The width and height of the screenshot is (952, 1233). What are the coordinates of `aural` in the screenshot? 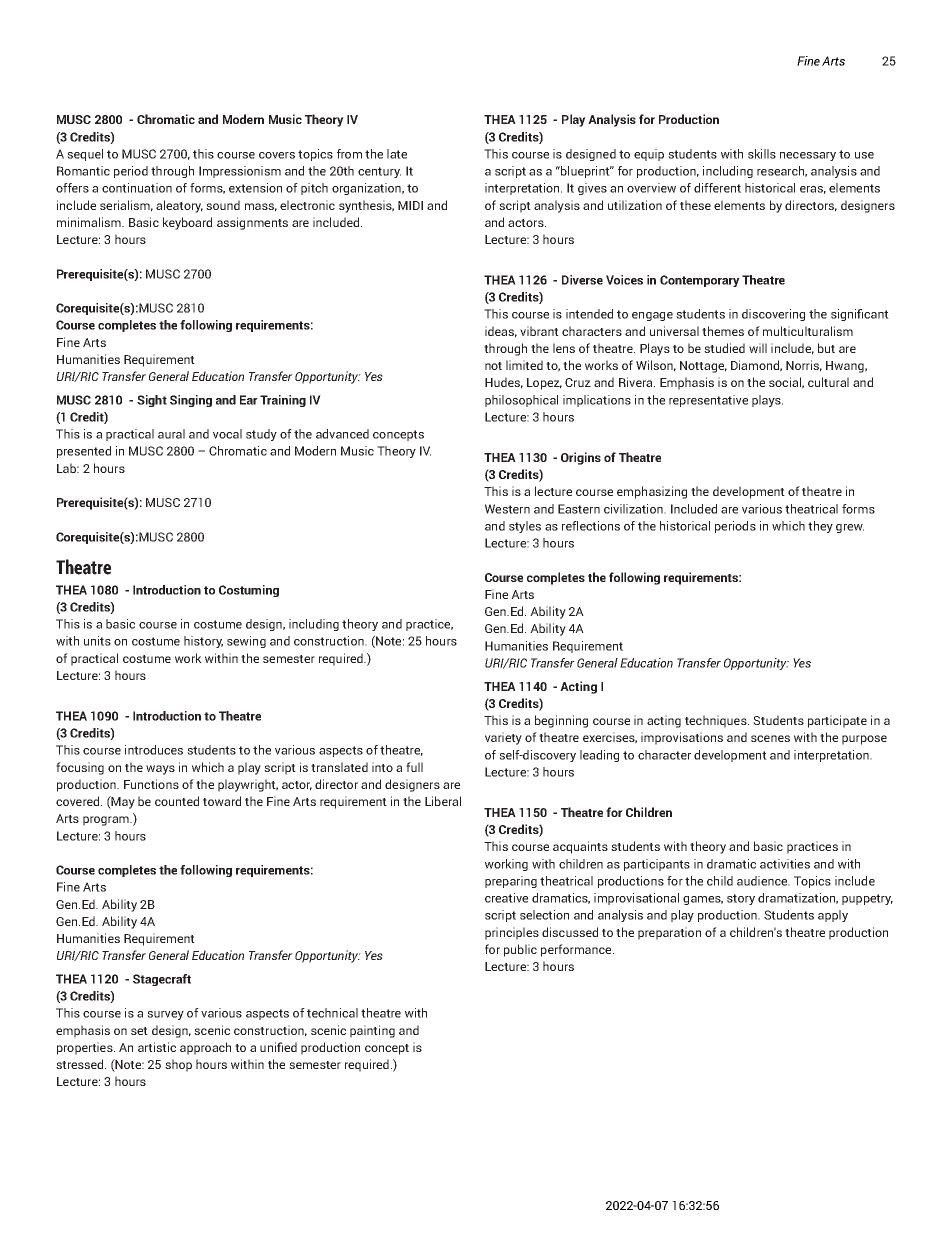 It's located at (171, 434).
